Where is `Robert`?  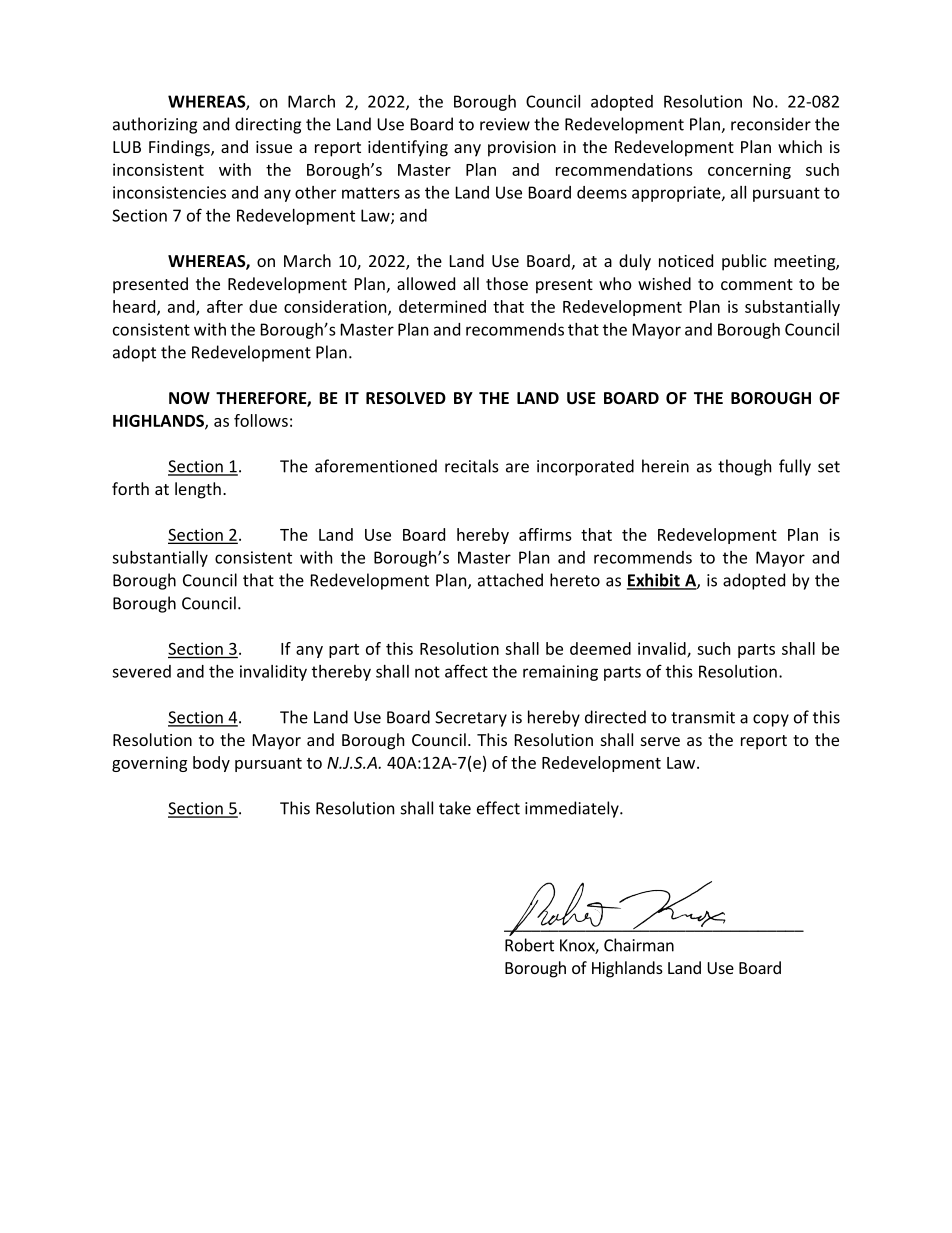 Robert is located at coordinates (529, 945).
